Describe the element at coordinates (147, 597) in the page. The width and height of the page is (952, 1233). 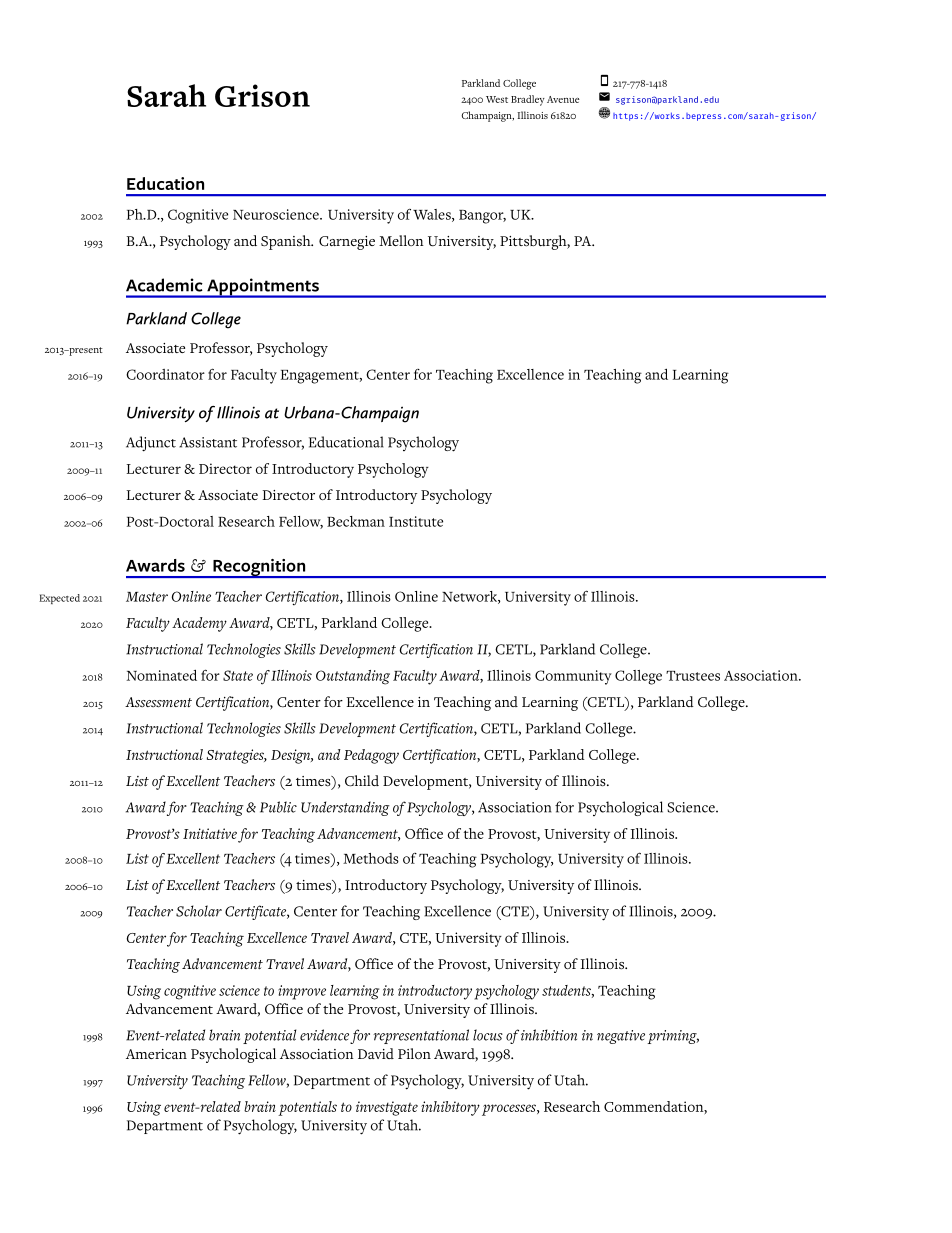
I see `Master` at that location.
